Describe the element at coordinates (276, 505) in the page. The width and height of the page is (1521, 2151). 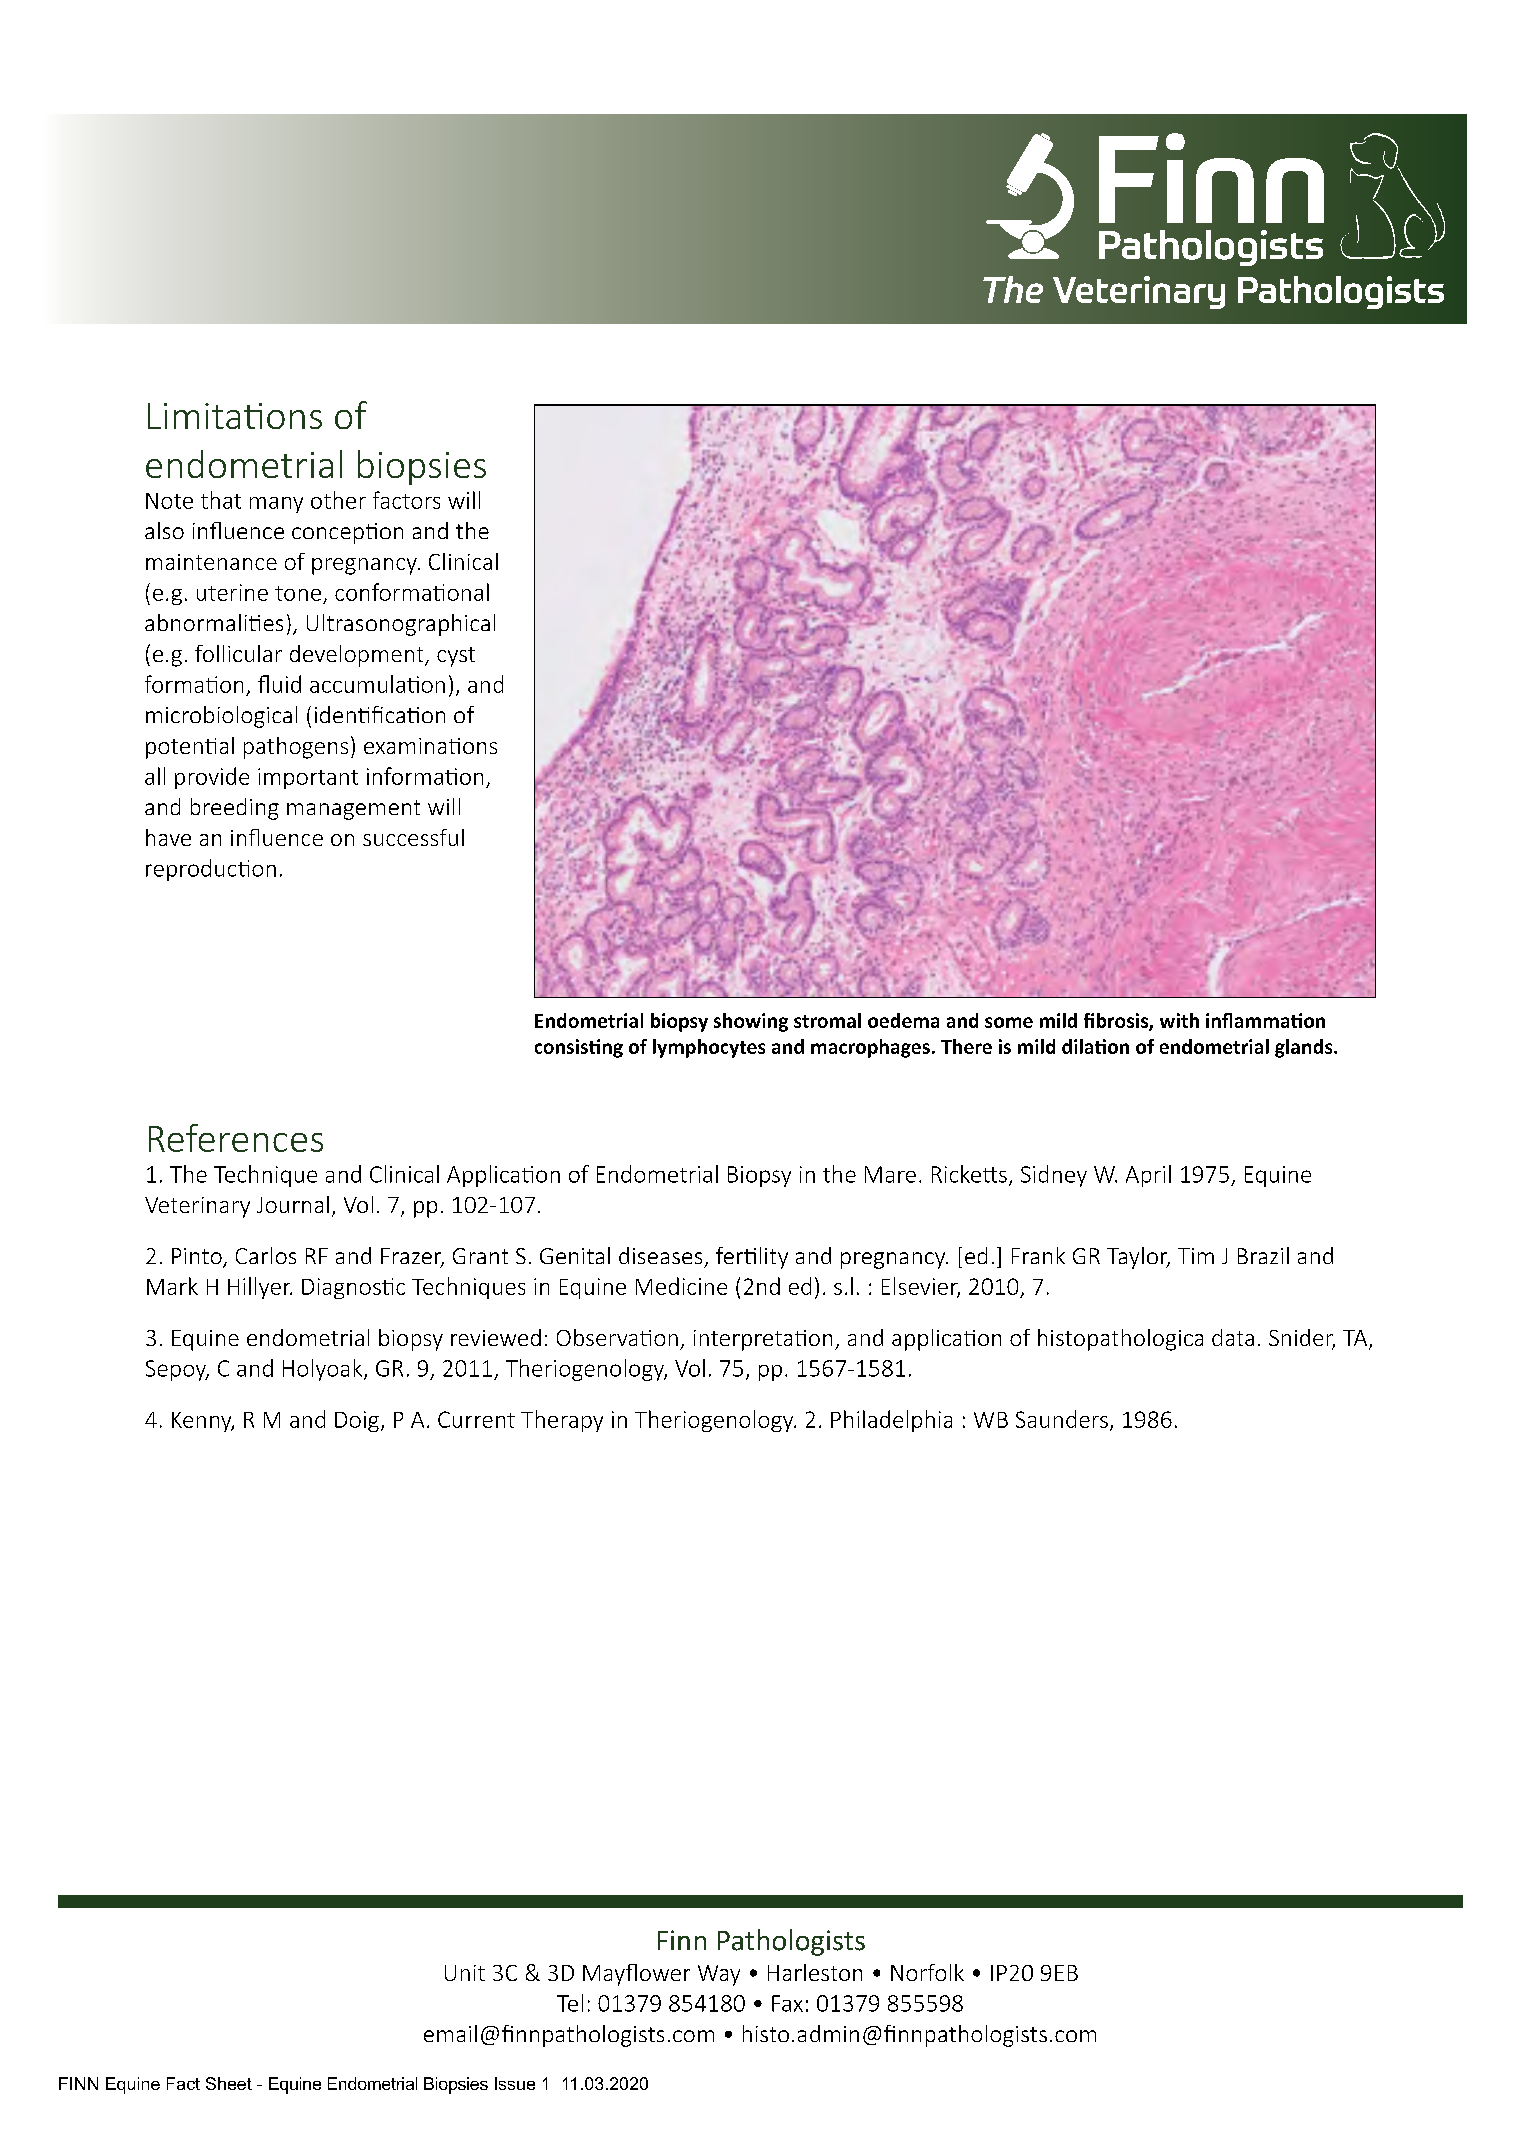
I see `many` at that location.
